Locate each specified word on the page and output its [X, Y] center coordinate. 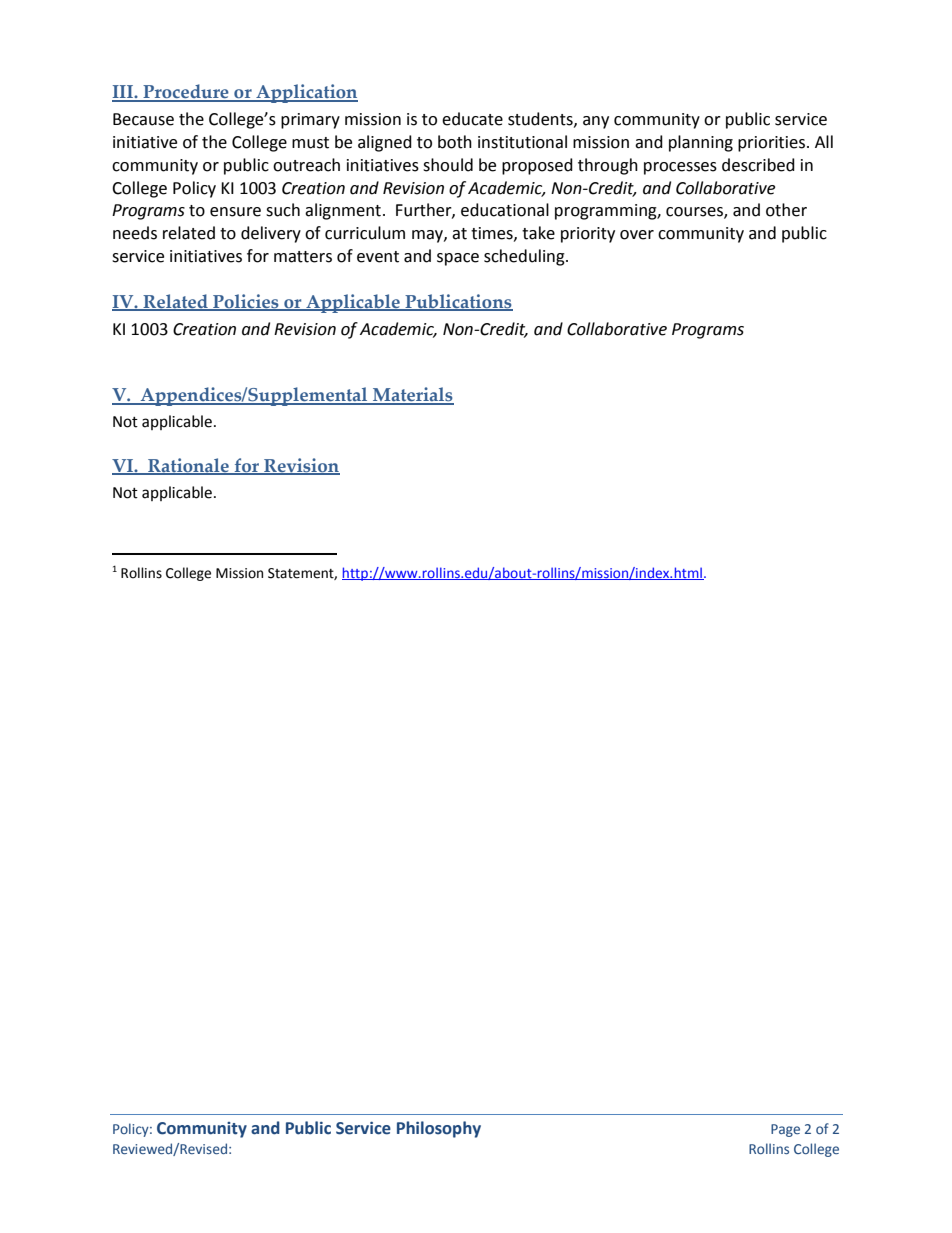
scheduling [525, 257]
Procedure [186, 92]
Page [785, 1130]
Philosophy [439, 1129]
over [637, 235]
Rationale [188, 466]
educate [472, 119]
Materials [412, 396]
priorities [773, 144]
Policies [246, 302]
